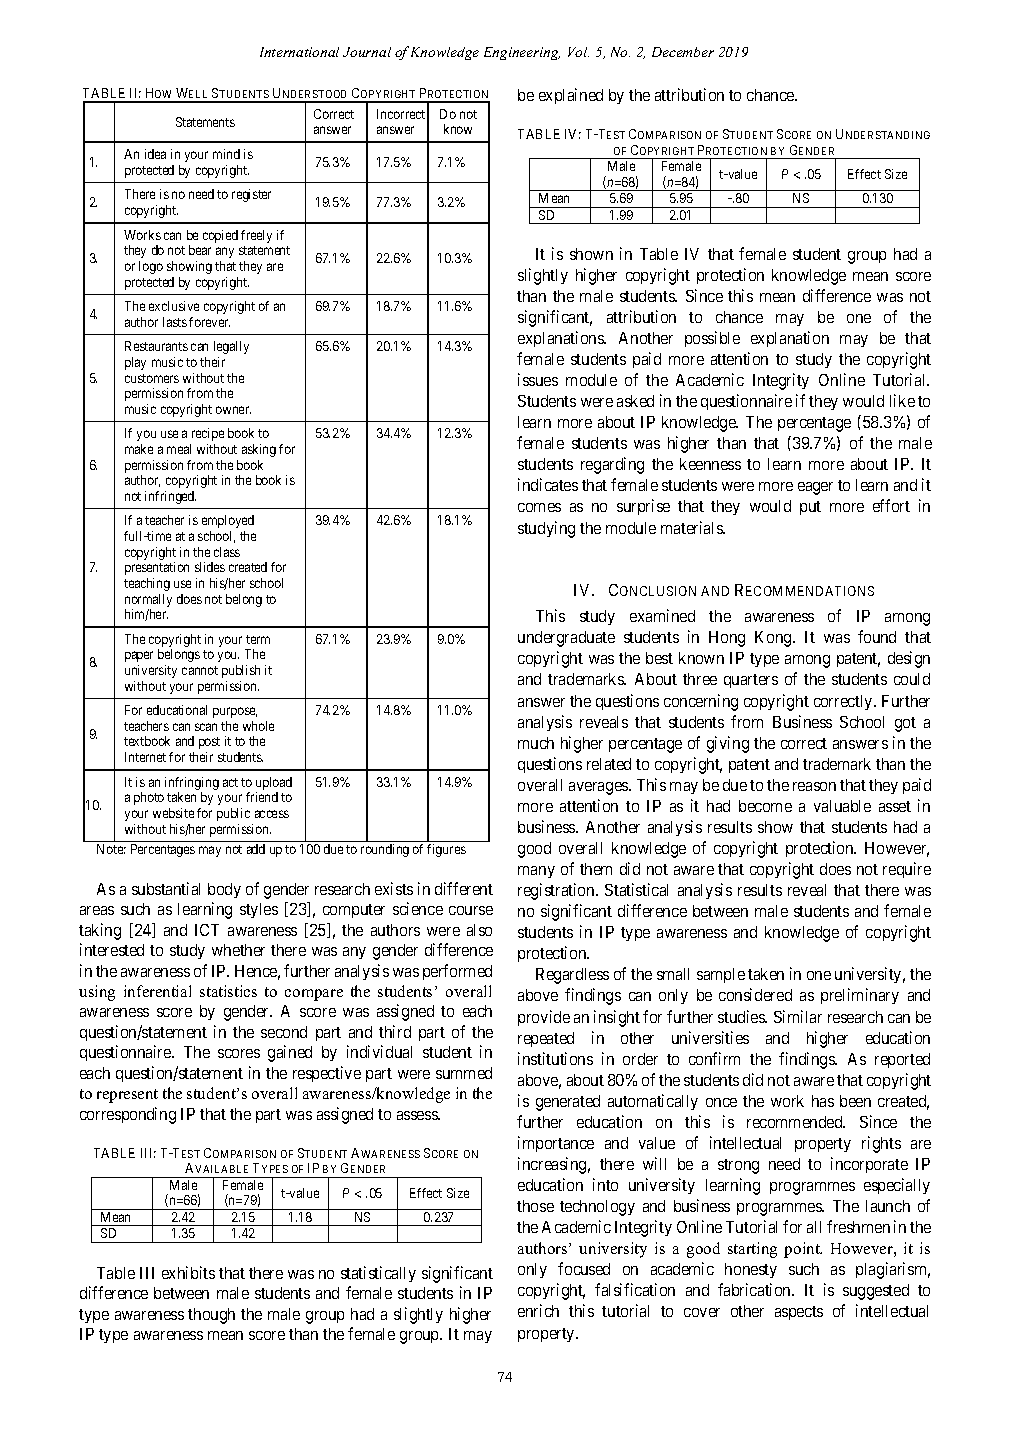  What do you see at coordinates (226, 154) in the image?
I see `mind` at bounding box center [226, 154].
